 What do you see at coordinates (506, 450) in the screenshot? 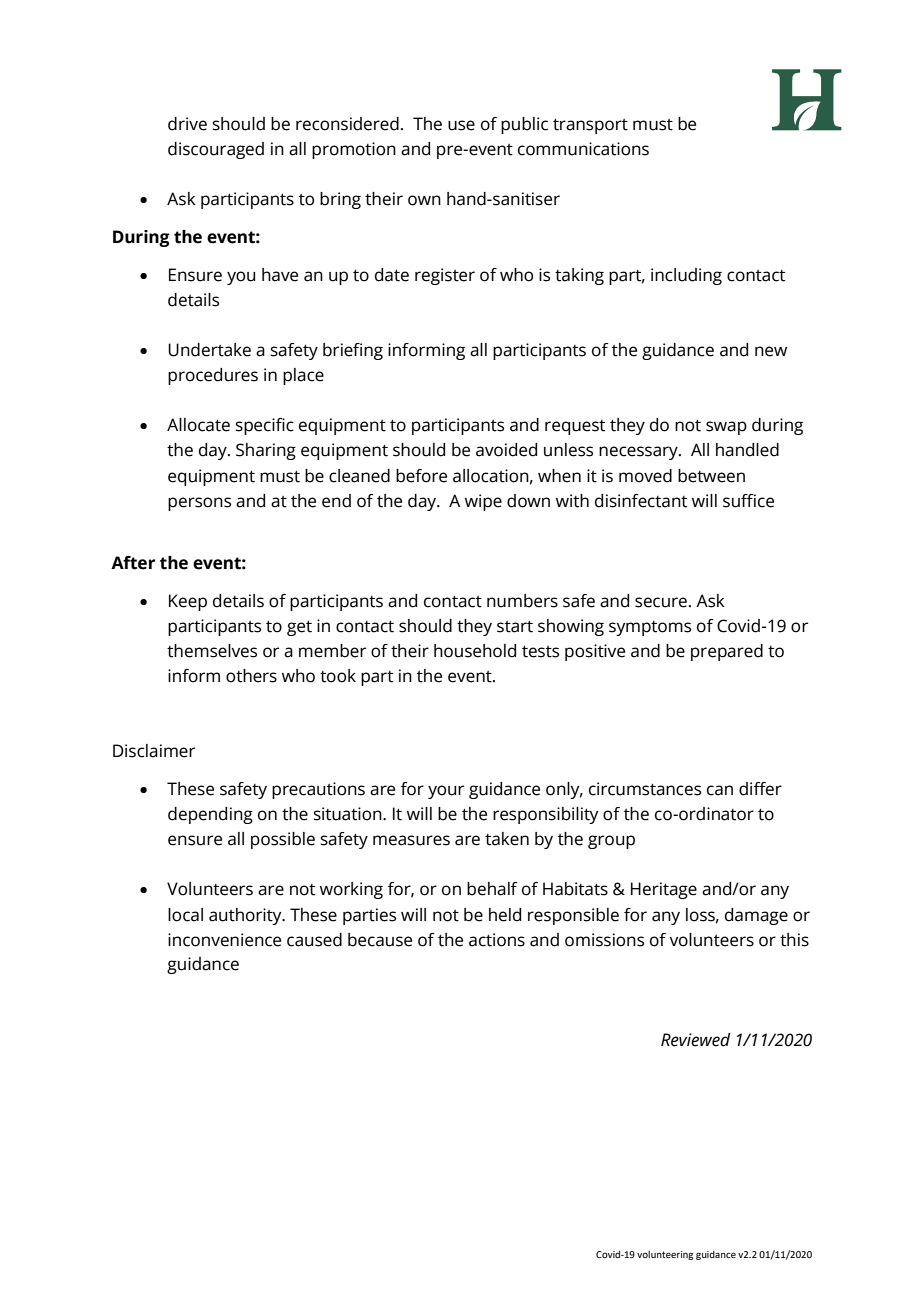
I see `avoided` at bounding box center [506, 450].
